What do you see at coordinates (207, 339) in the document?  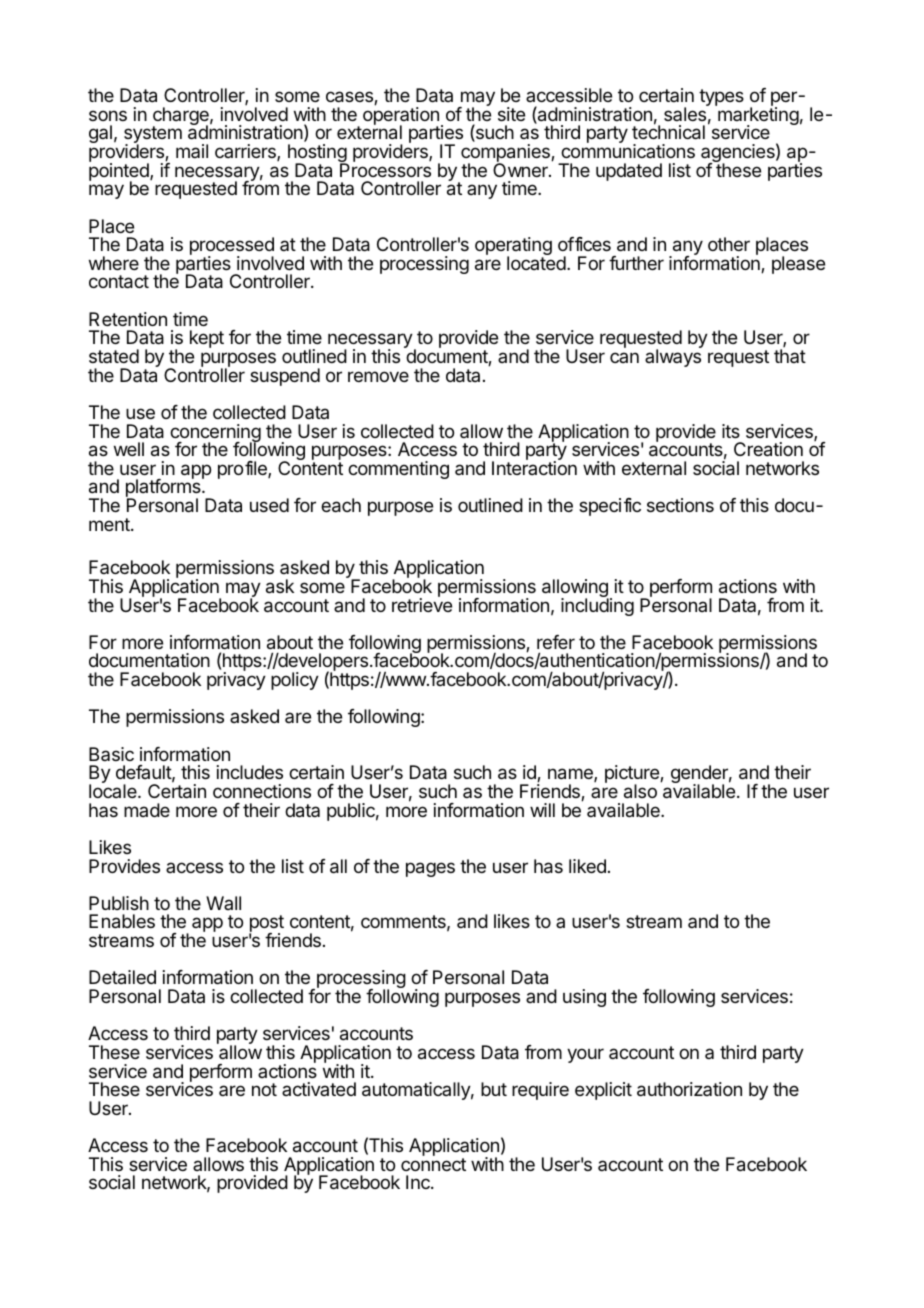 I see `kept` at bounding box center [207, 339].
